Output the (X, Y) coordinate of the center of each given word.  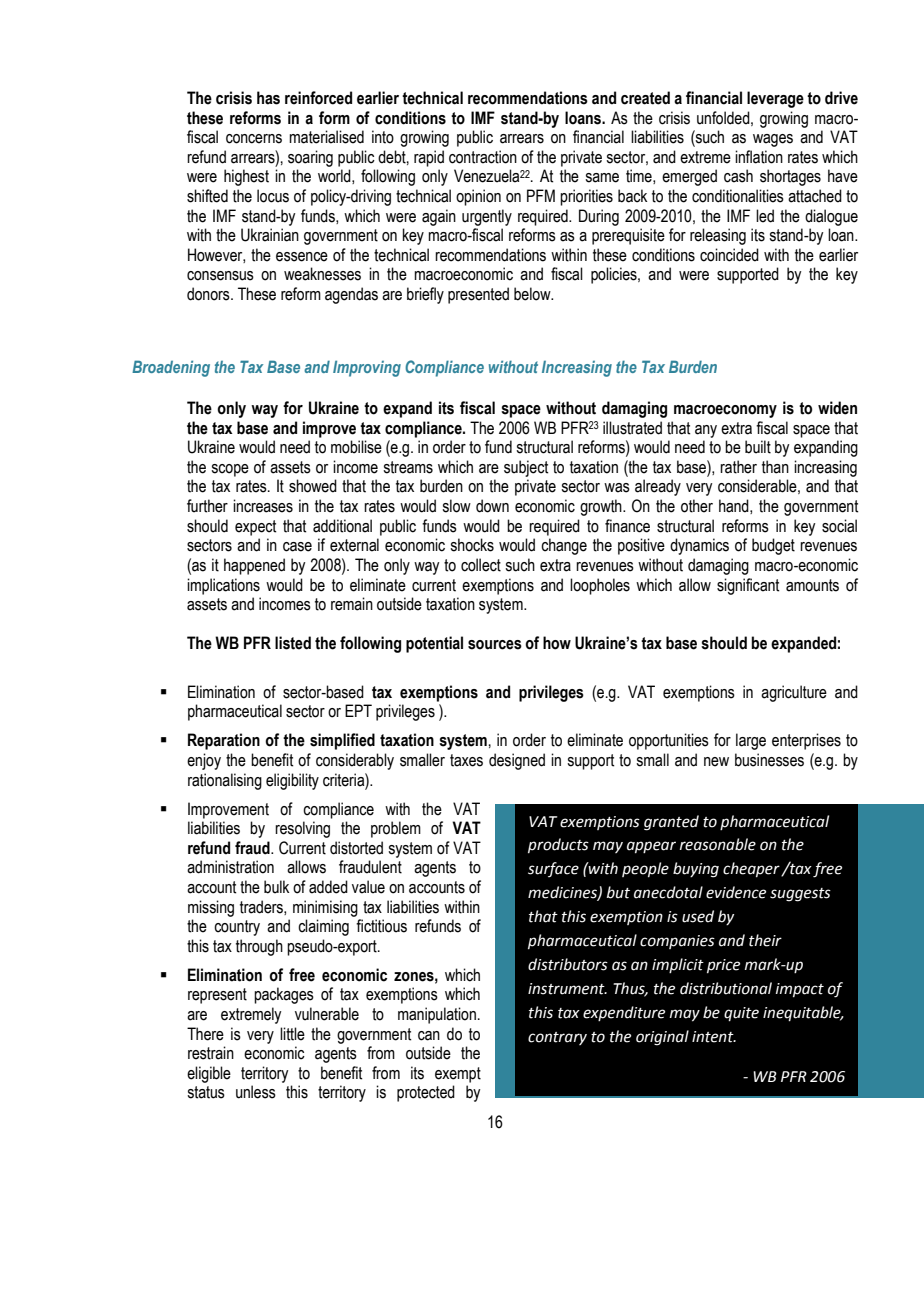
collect (481, 565)
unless (256, 1092)
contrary (557, 1038)
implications (223, 586)
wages (773, 140)
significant (748, 586)
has (268, 98)
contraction (483, 157)
